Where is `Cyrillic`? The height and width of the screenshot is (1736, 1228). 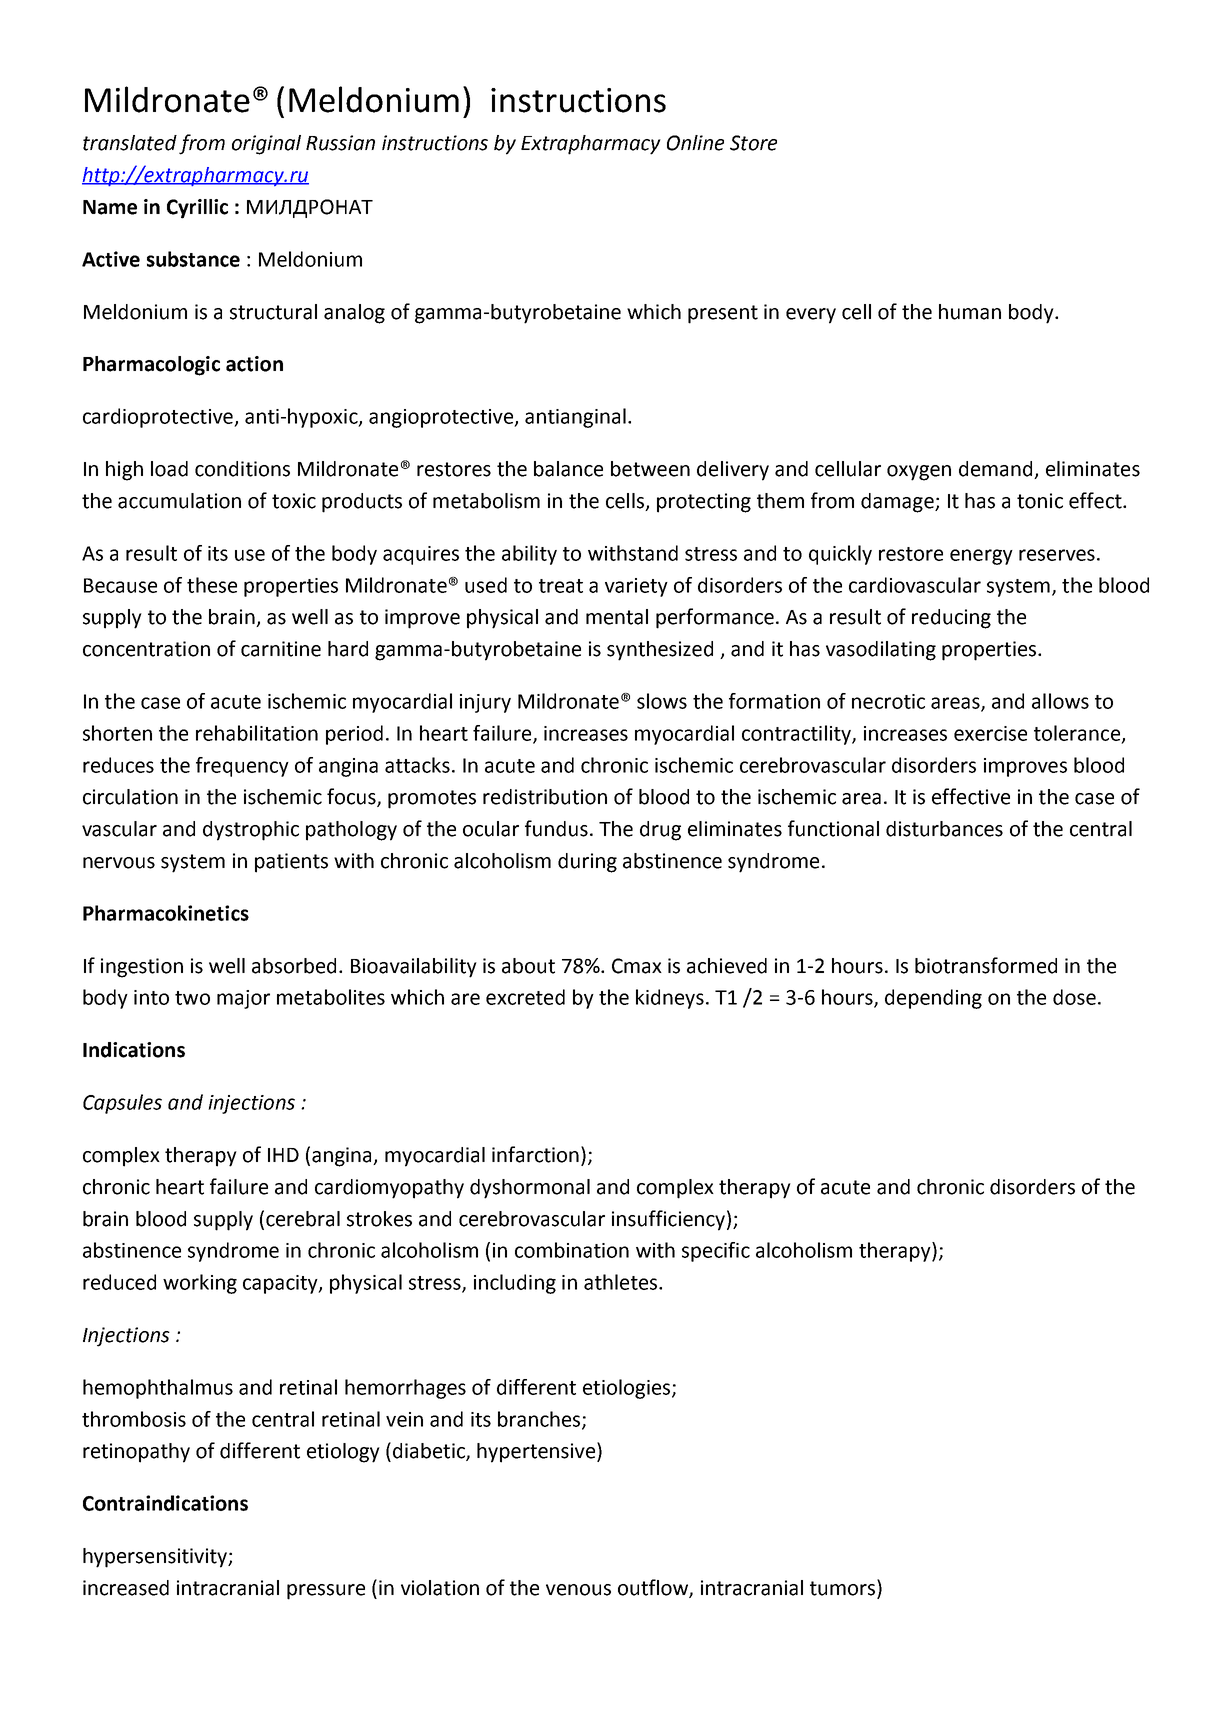
Cyrillic is located at coordinates (197, 209).
